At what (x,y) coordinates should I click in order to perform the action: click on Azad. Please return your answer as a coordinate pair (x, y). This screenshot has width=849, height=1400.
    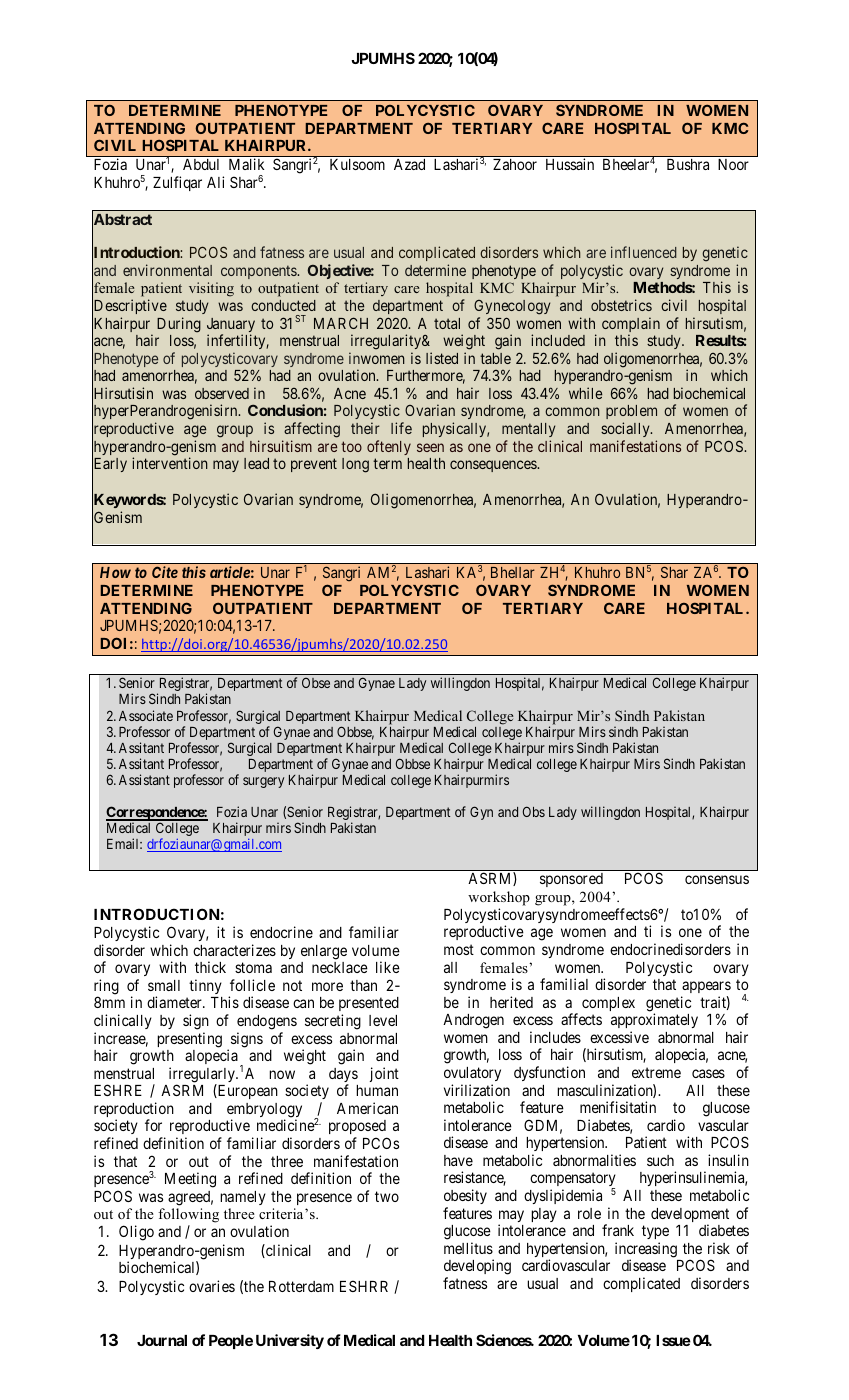
    Looking at the image, I should click on (409, 164).
